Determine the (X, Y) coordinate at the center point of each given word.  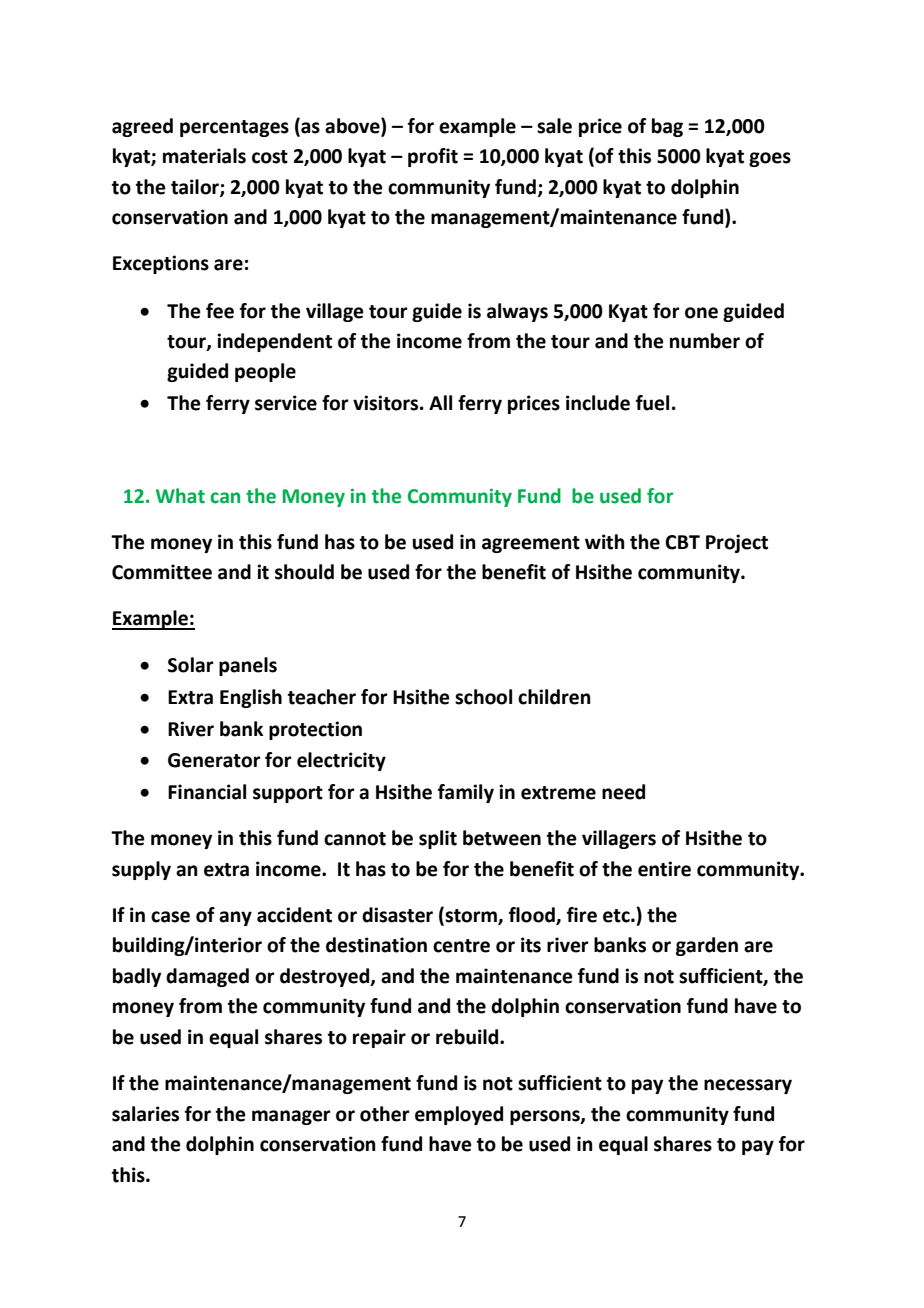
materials (204, 156)
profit (433, 157)
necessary (748, 1086)
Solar (191, 665)
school (483, 697)
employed (459, 1115)
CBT (682, 542)
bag (667, 127)
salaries (145, 1114)
